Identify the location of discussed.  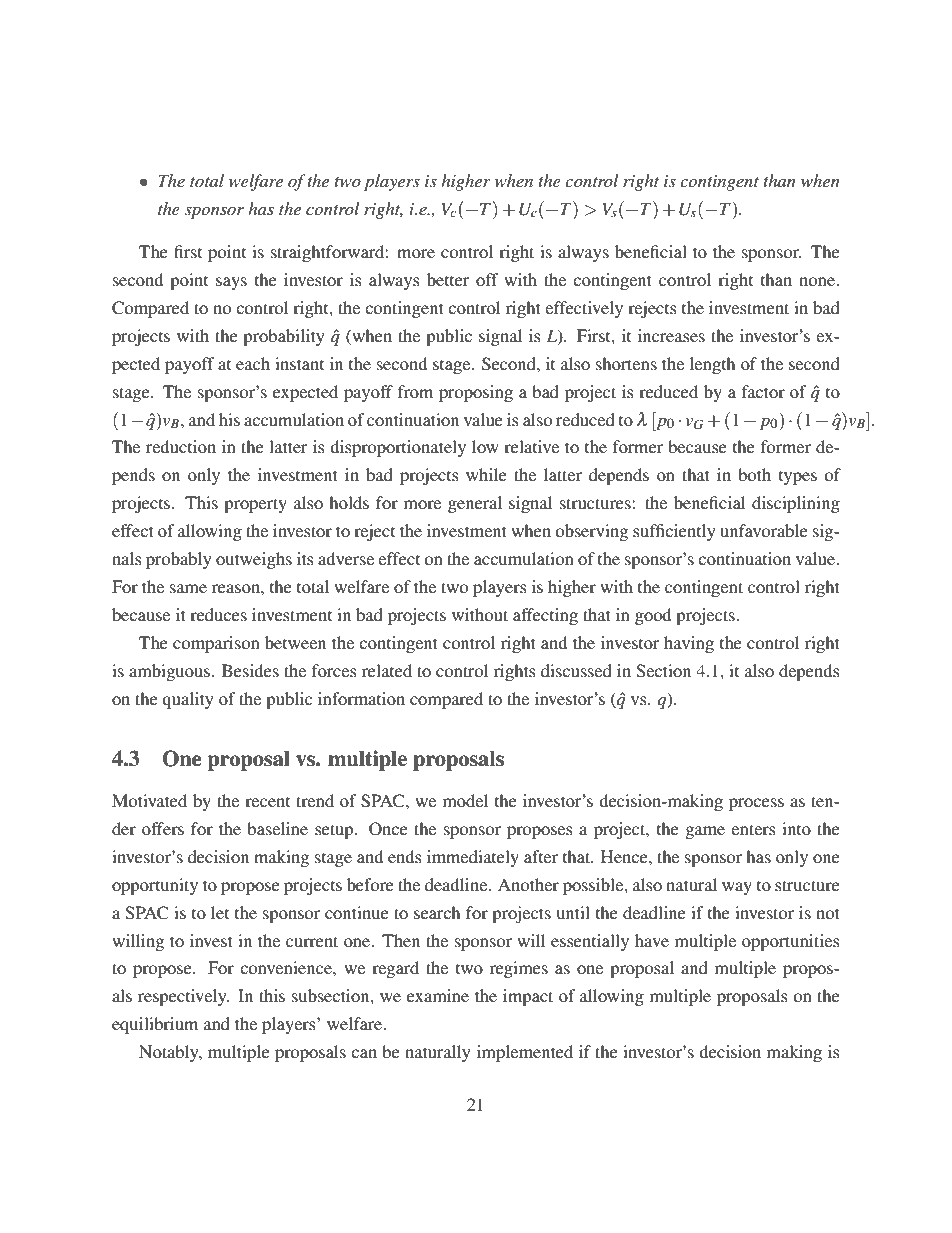
(576, 670).
